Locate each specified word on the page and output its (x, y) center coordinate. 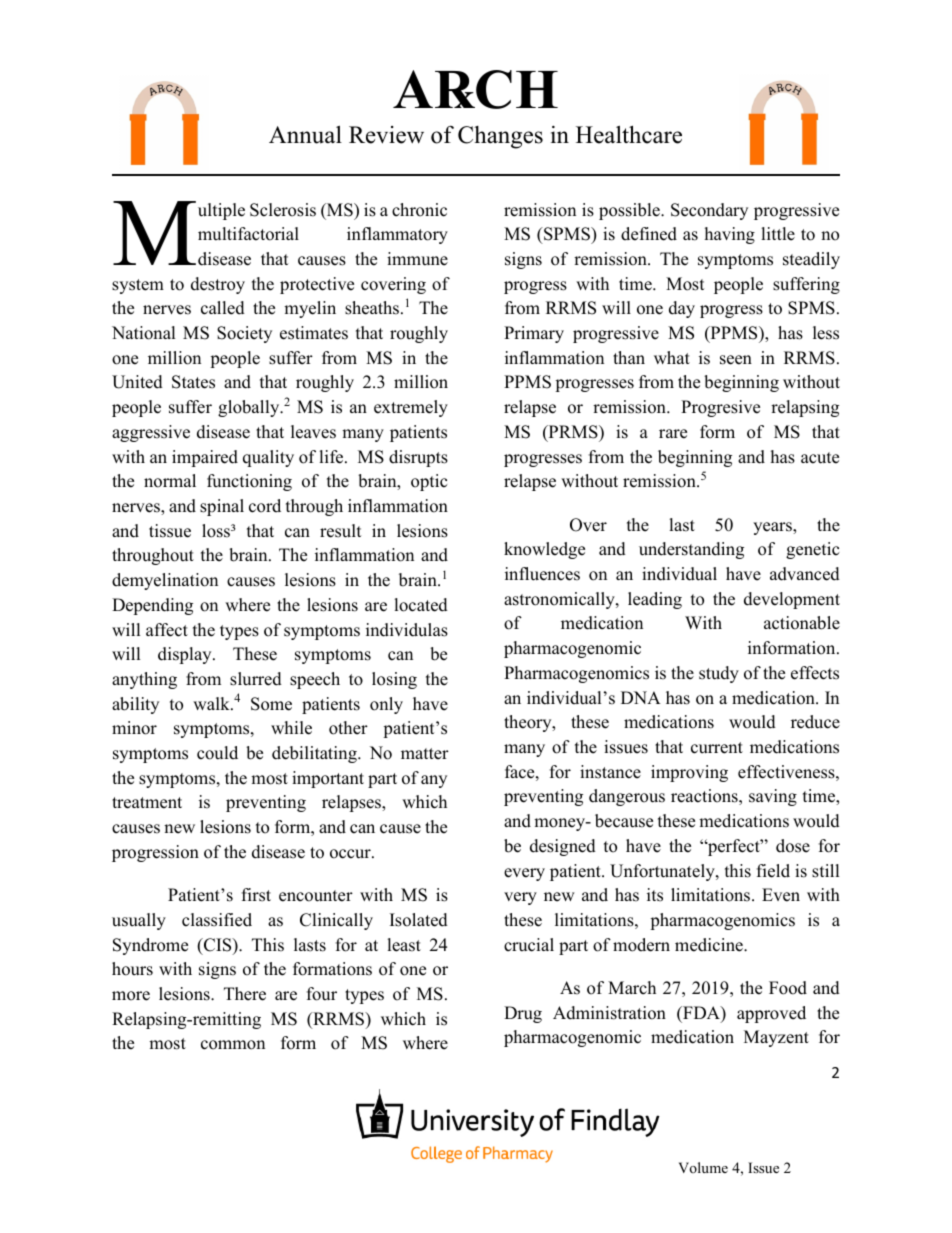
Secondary (709, 211)
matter (425, 754)
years (773, 528)
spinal (222, 507)
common (233, 1045)
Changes (500, 137)
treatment (147, 803)
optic (429, 482)
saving (773, 797)
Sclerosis (283, 210)
